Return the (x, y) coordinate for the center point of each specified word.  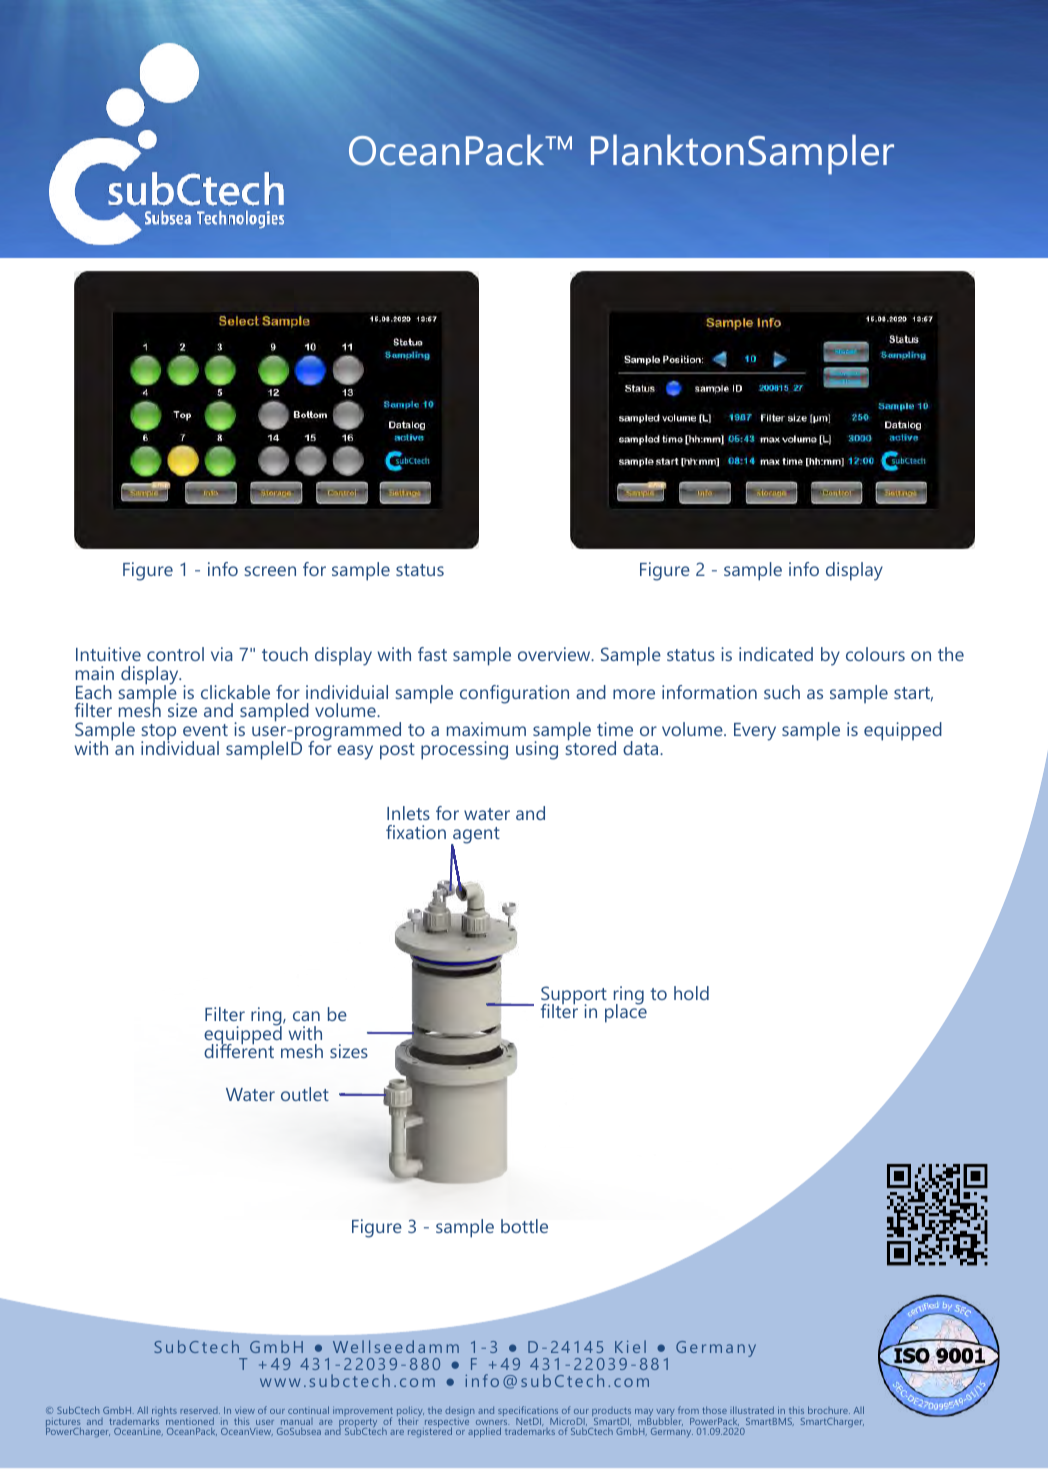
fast (432, 654)
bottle (524, 1226)
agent (475, 837)
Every (755, 732)
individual (180, 747)
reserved (200, 1412)
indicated (776, 654)
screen (270, 571)
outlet (305, 1094)
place (626, 1012)
